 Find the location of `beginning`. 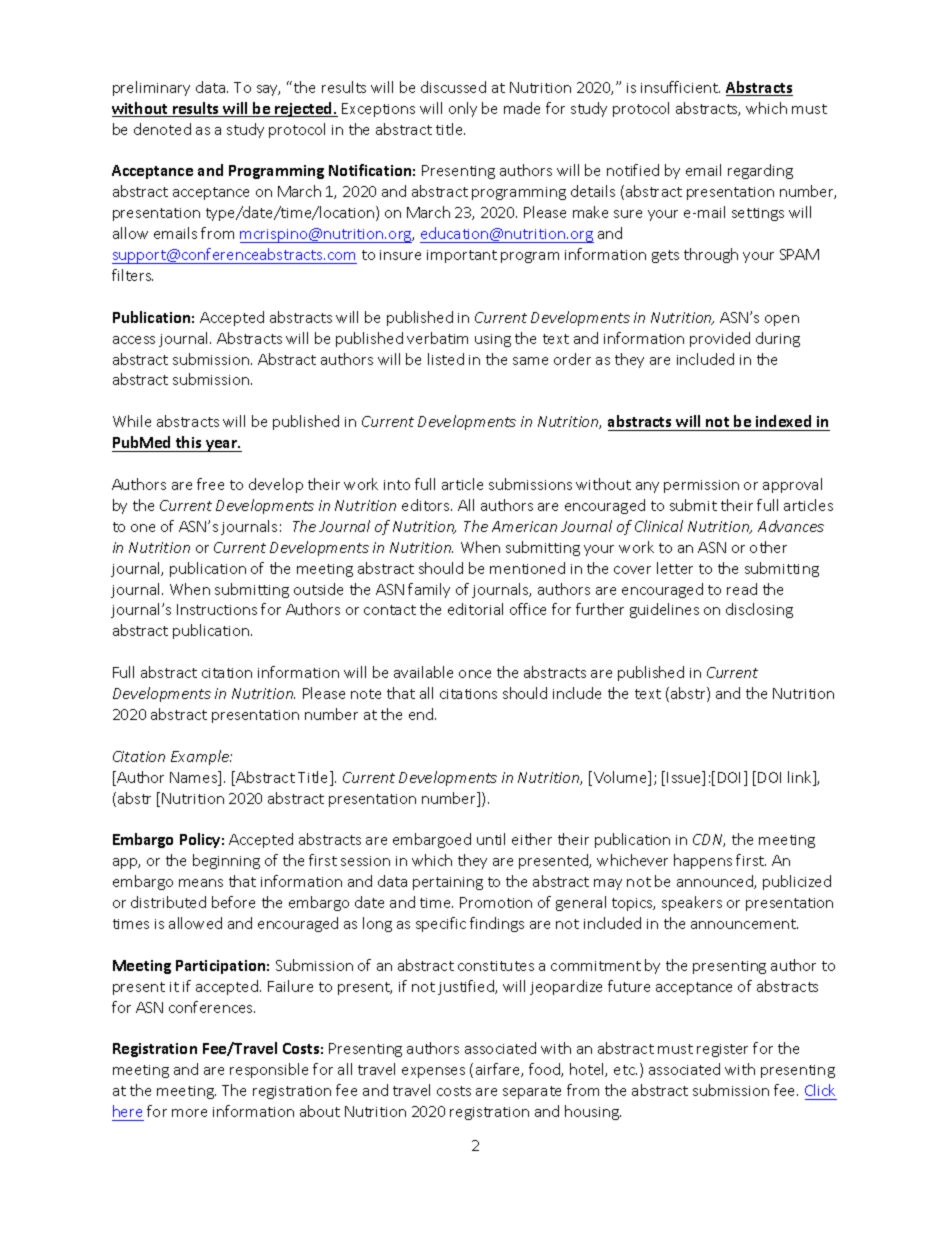

beginning is located at coordinates (226, 861).
